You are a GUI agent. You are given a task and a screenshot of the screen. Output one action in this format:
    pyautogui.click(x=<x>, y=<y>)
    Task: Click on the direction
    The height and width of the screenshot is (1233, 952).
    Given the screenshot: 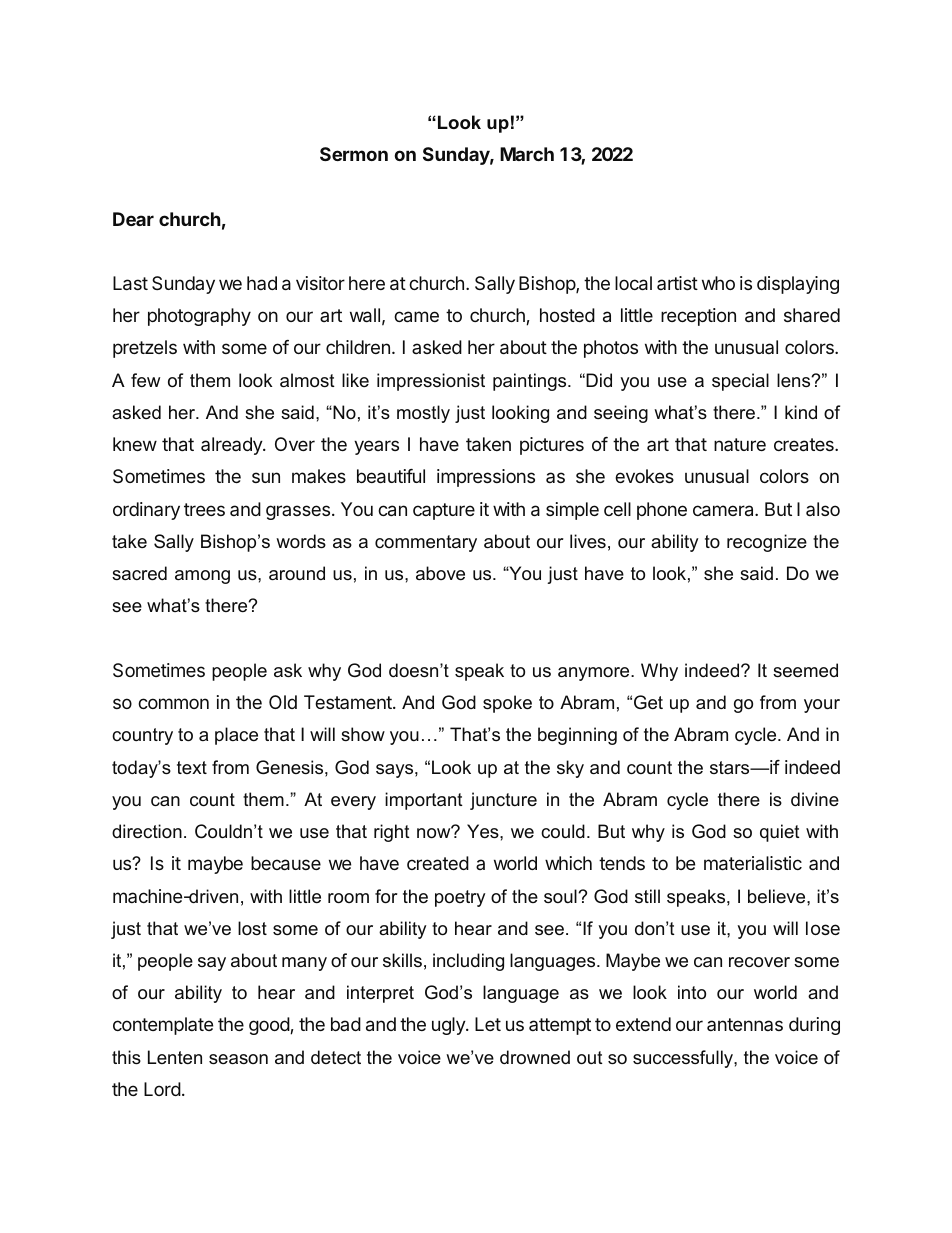 What is the action you would take?
    pyautogui.click(x=147, y=831)
